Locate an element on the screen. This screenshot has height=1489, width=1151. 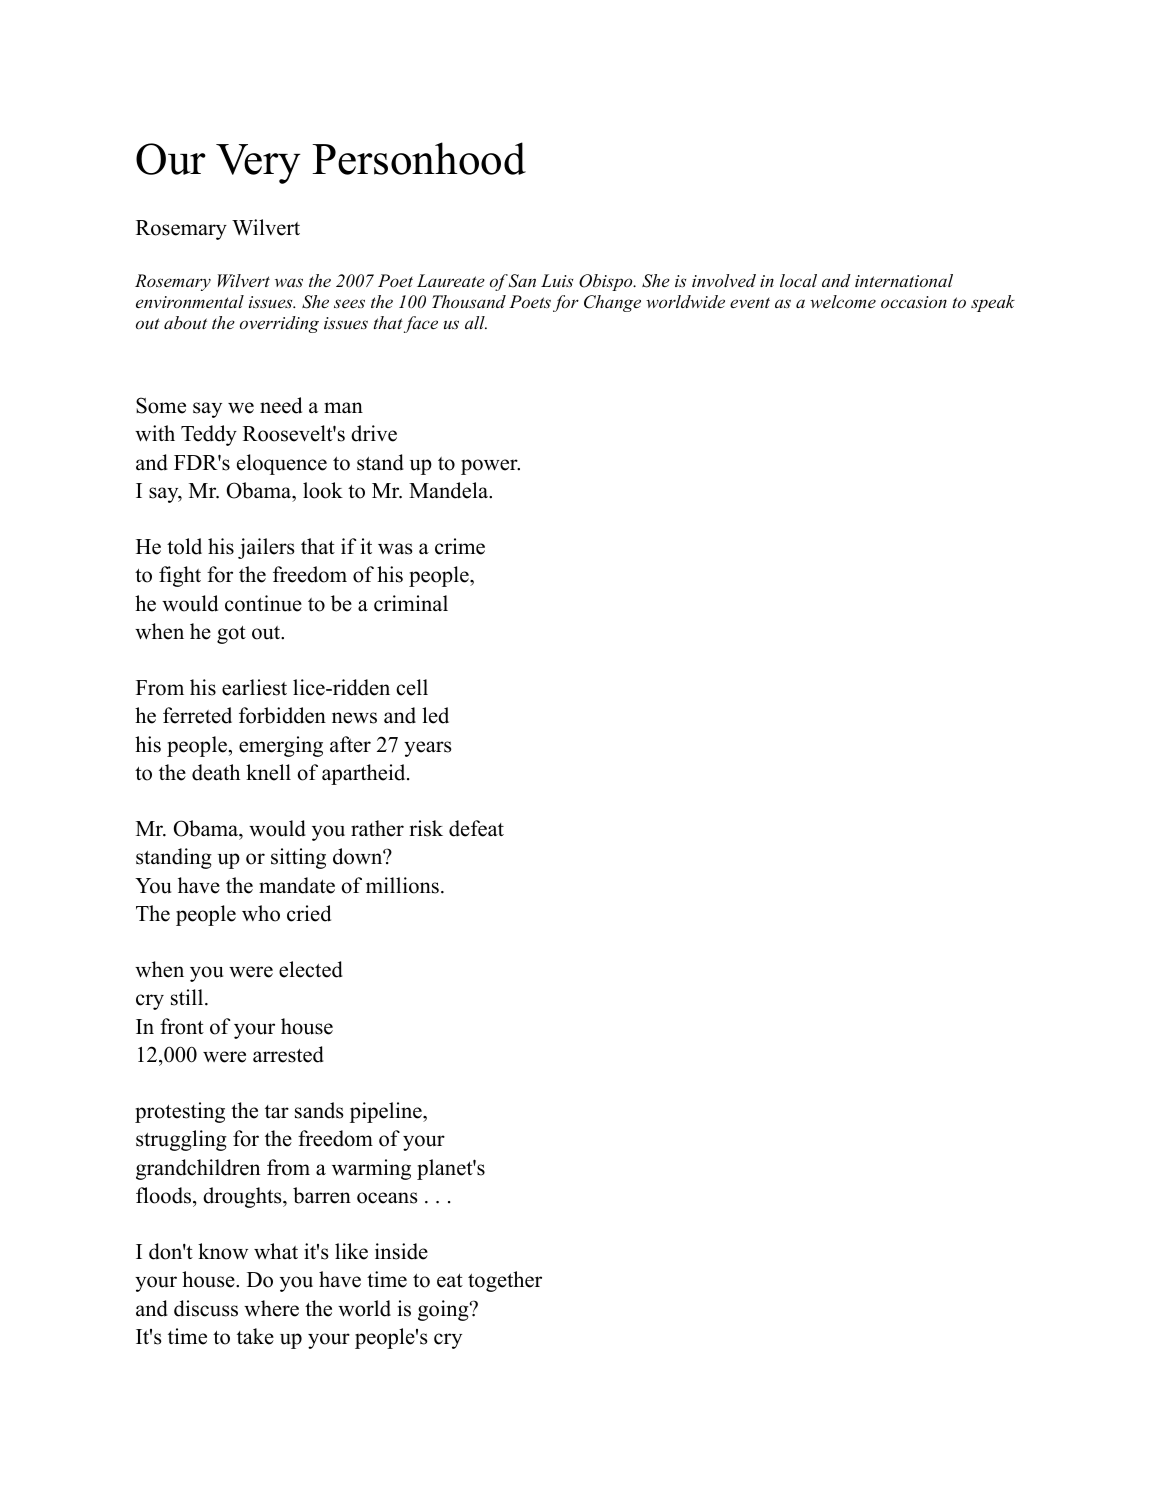
emerging is located at coordinates (281, 746).
